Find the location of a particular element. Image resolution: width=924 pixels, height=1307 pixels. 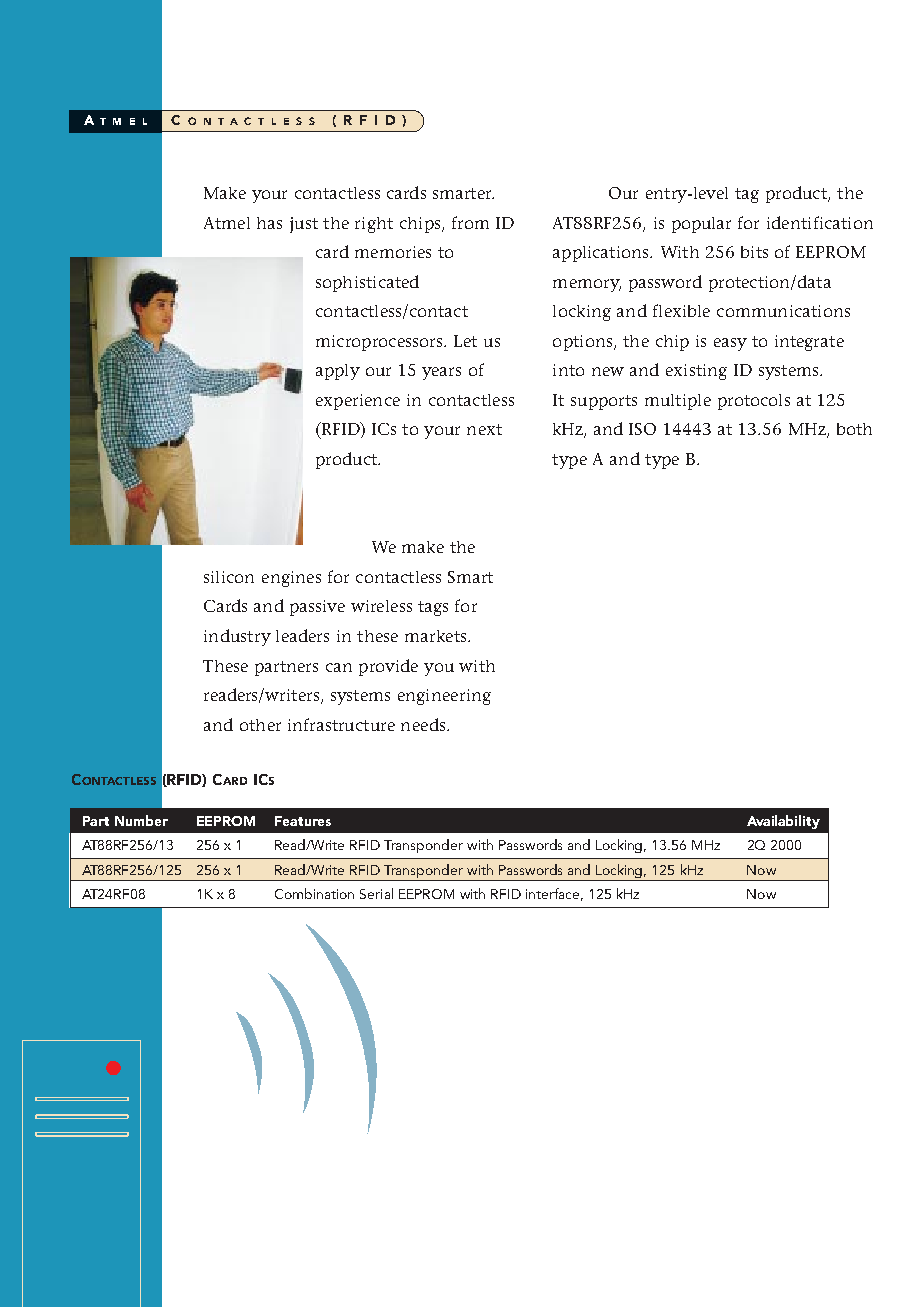

from is located at coordinates (470, 222).
